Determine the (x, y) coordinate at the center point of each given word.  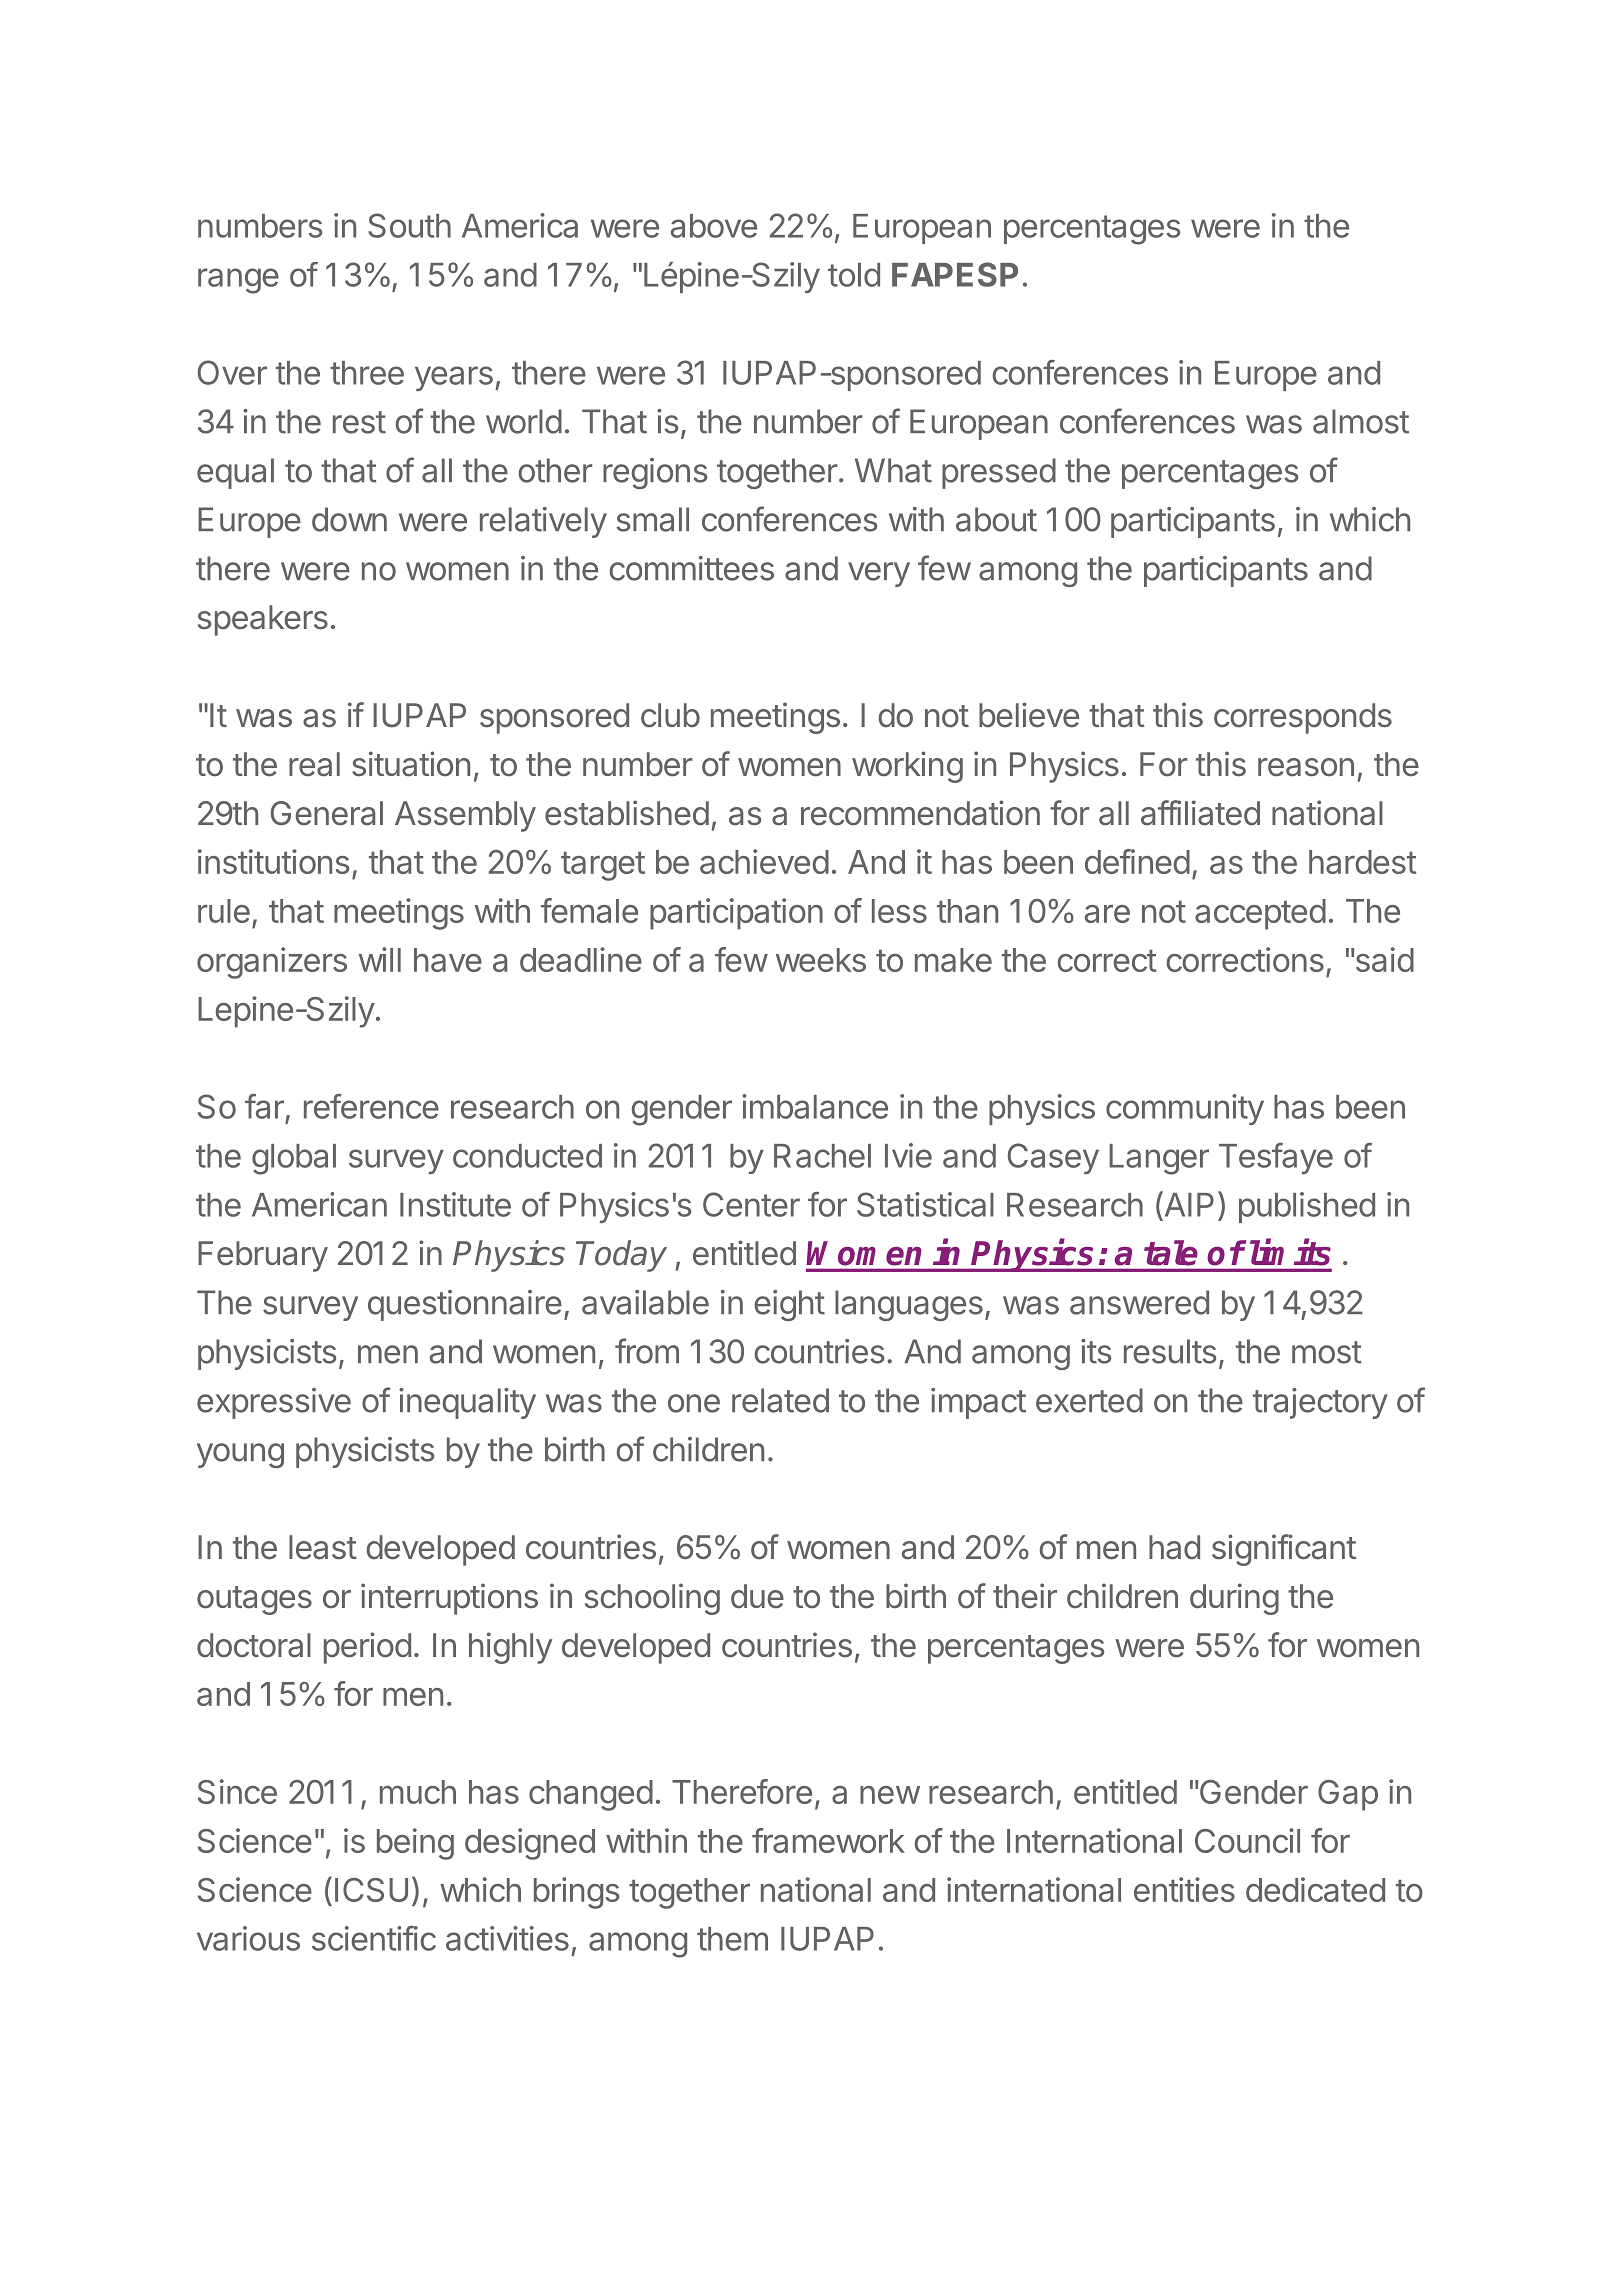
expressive (274, 1403)
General (327, 813)
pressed (999, 473)
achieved (764, 861)
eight (789, 1305)
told (854, 275)
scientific (374, 1938)
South (409, 225)
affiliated (1200, 813)
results (1170, 1351)
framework (828, 1840)
